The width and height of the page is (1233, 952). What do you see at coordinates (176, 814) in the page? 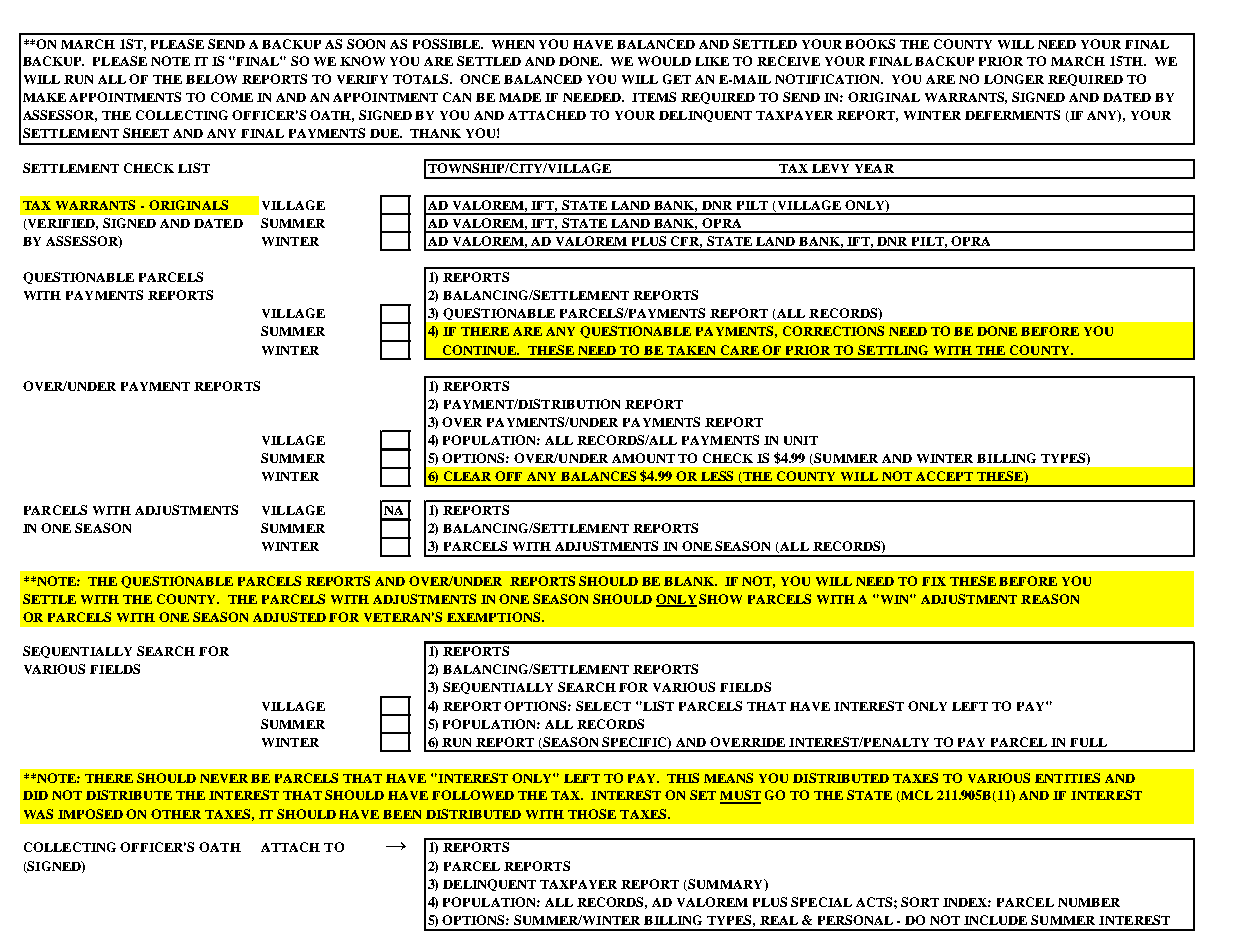
I see `OTHER` at bounding box center [176, 814].
